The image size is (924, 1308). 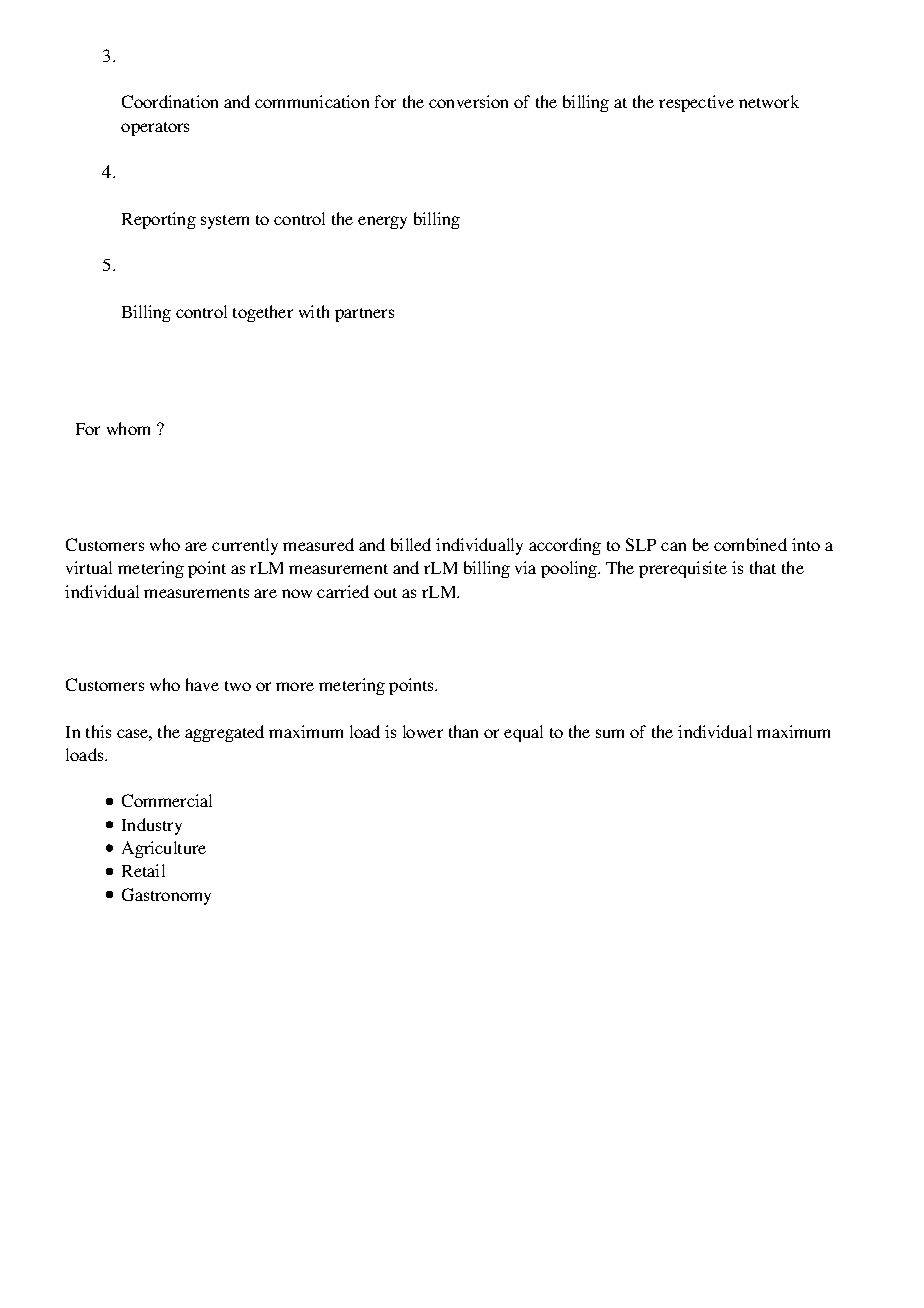 I want to click on than, so click(x=463, y=731).
